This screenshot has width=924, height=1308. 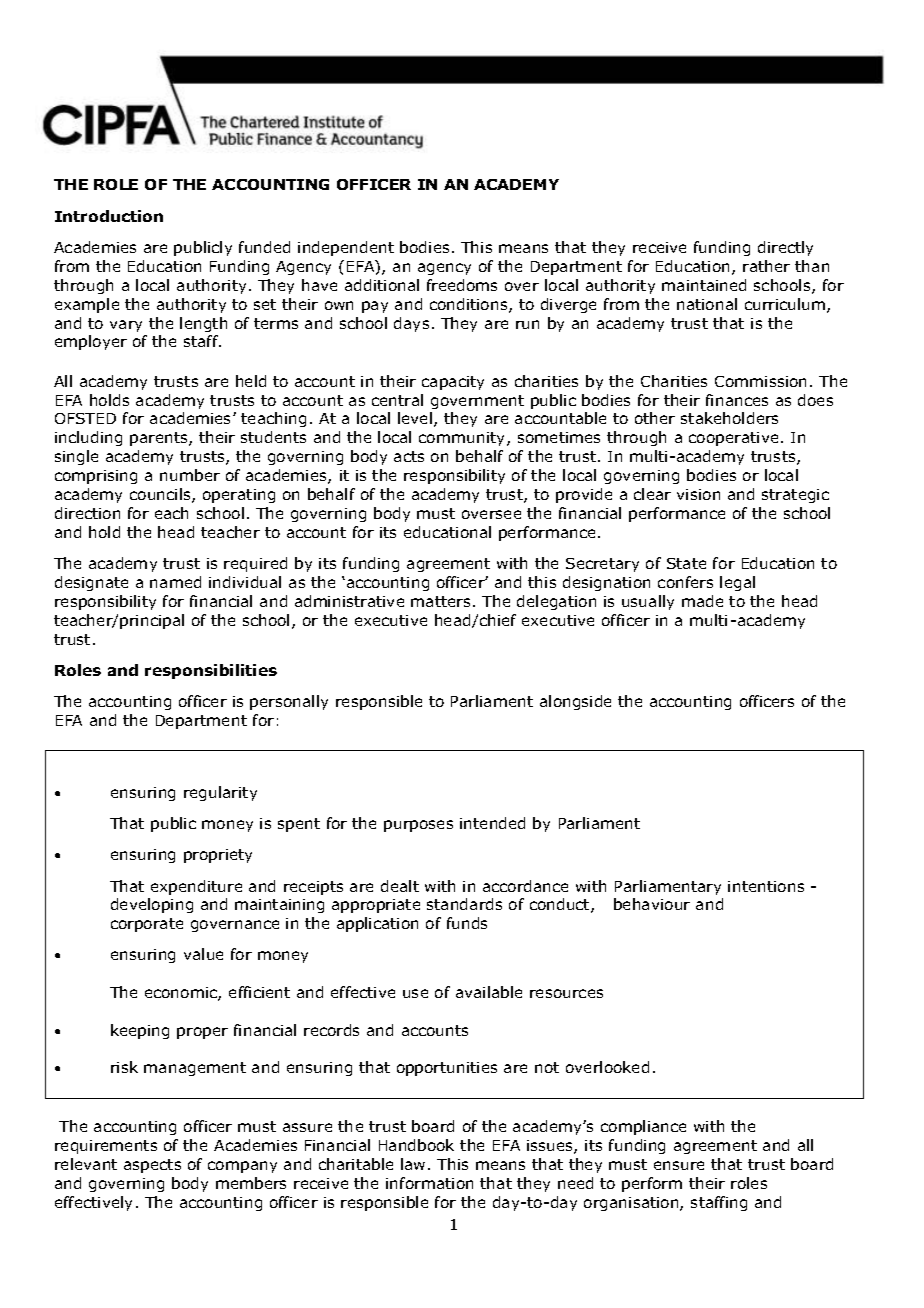 What do you see at coordinates (175, 582) in the screenshot?
I see `named` at bounding box center [175, 582].
